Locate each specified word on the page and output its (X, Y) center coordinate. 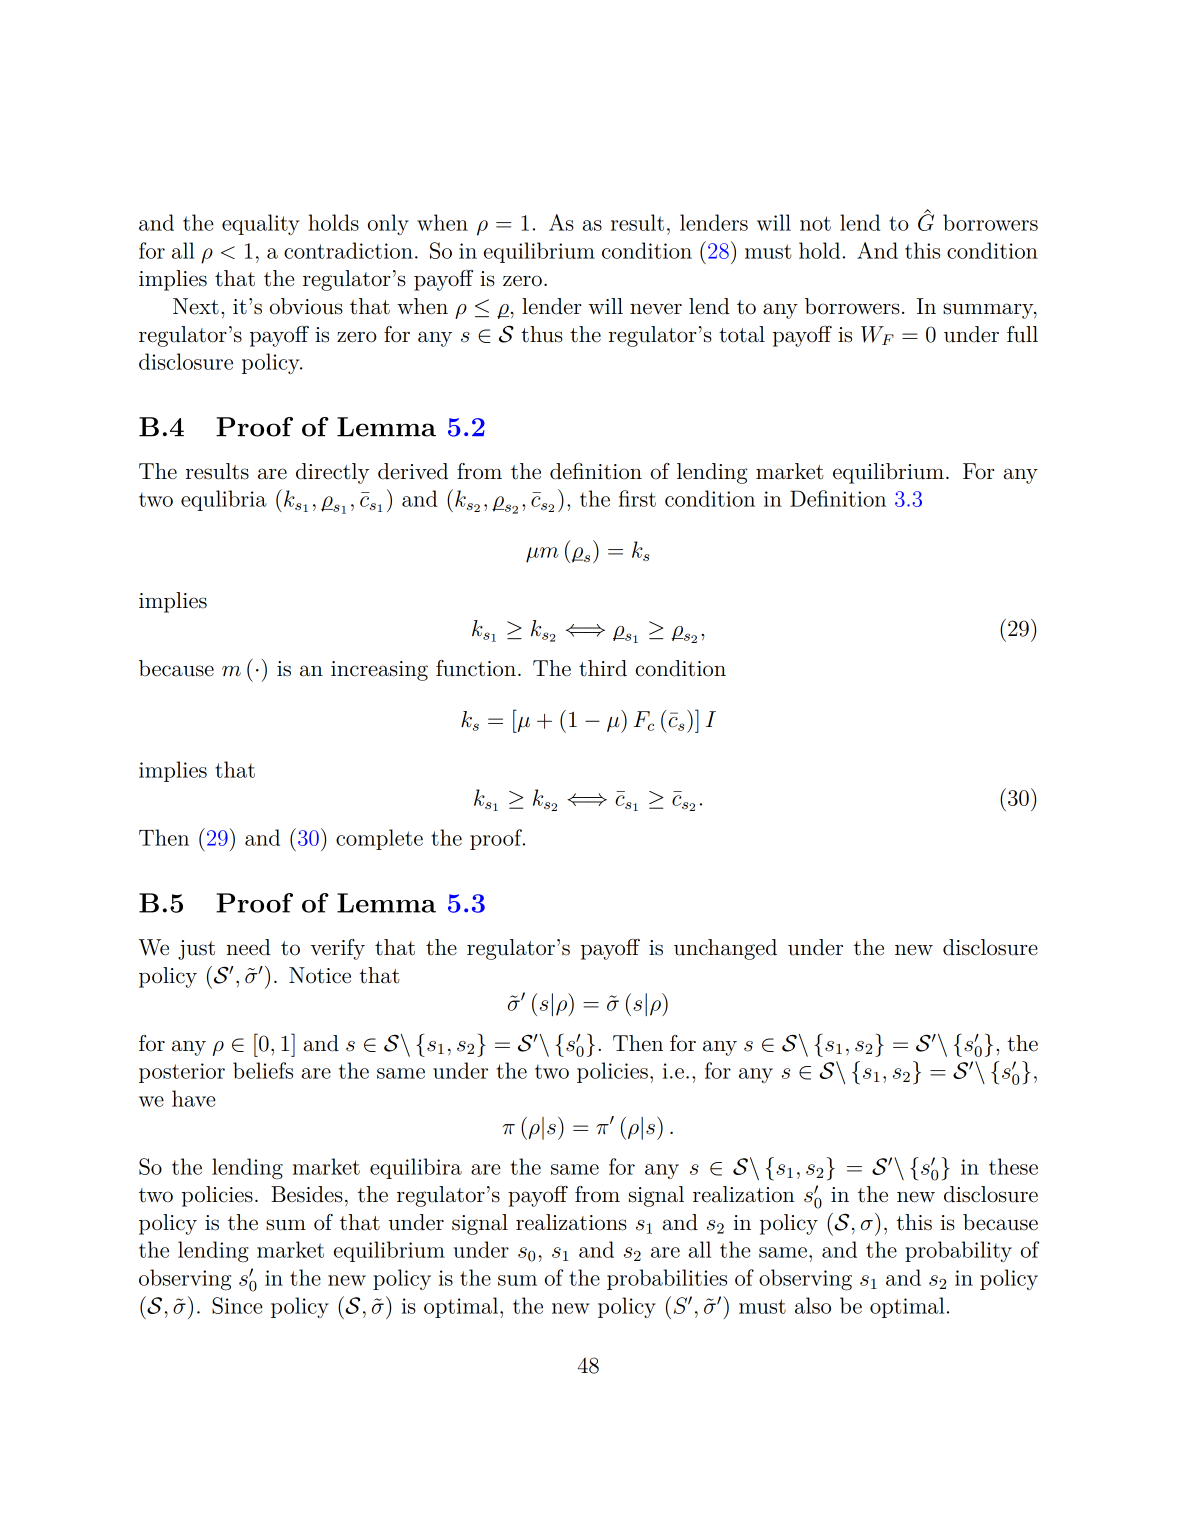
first (637, 498)
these (1013, 1166)
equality (260, 224)
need (248, 947)
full (1022, 334)
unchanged (725, 949)
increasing (379, 671)
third (603, 668)
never (656, 309)
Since (237, 1305)
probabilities (667, 1279)
